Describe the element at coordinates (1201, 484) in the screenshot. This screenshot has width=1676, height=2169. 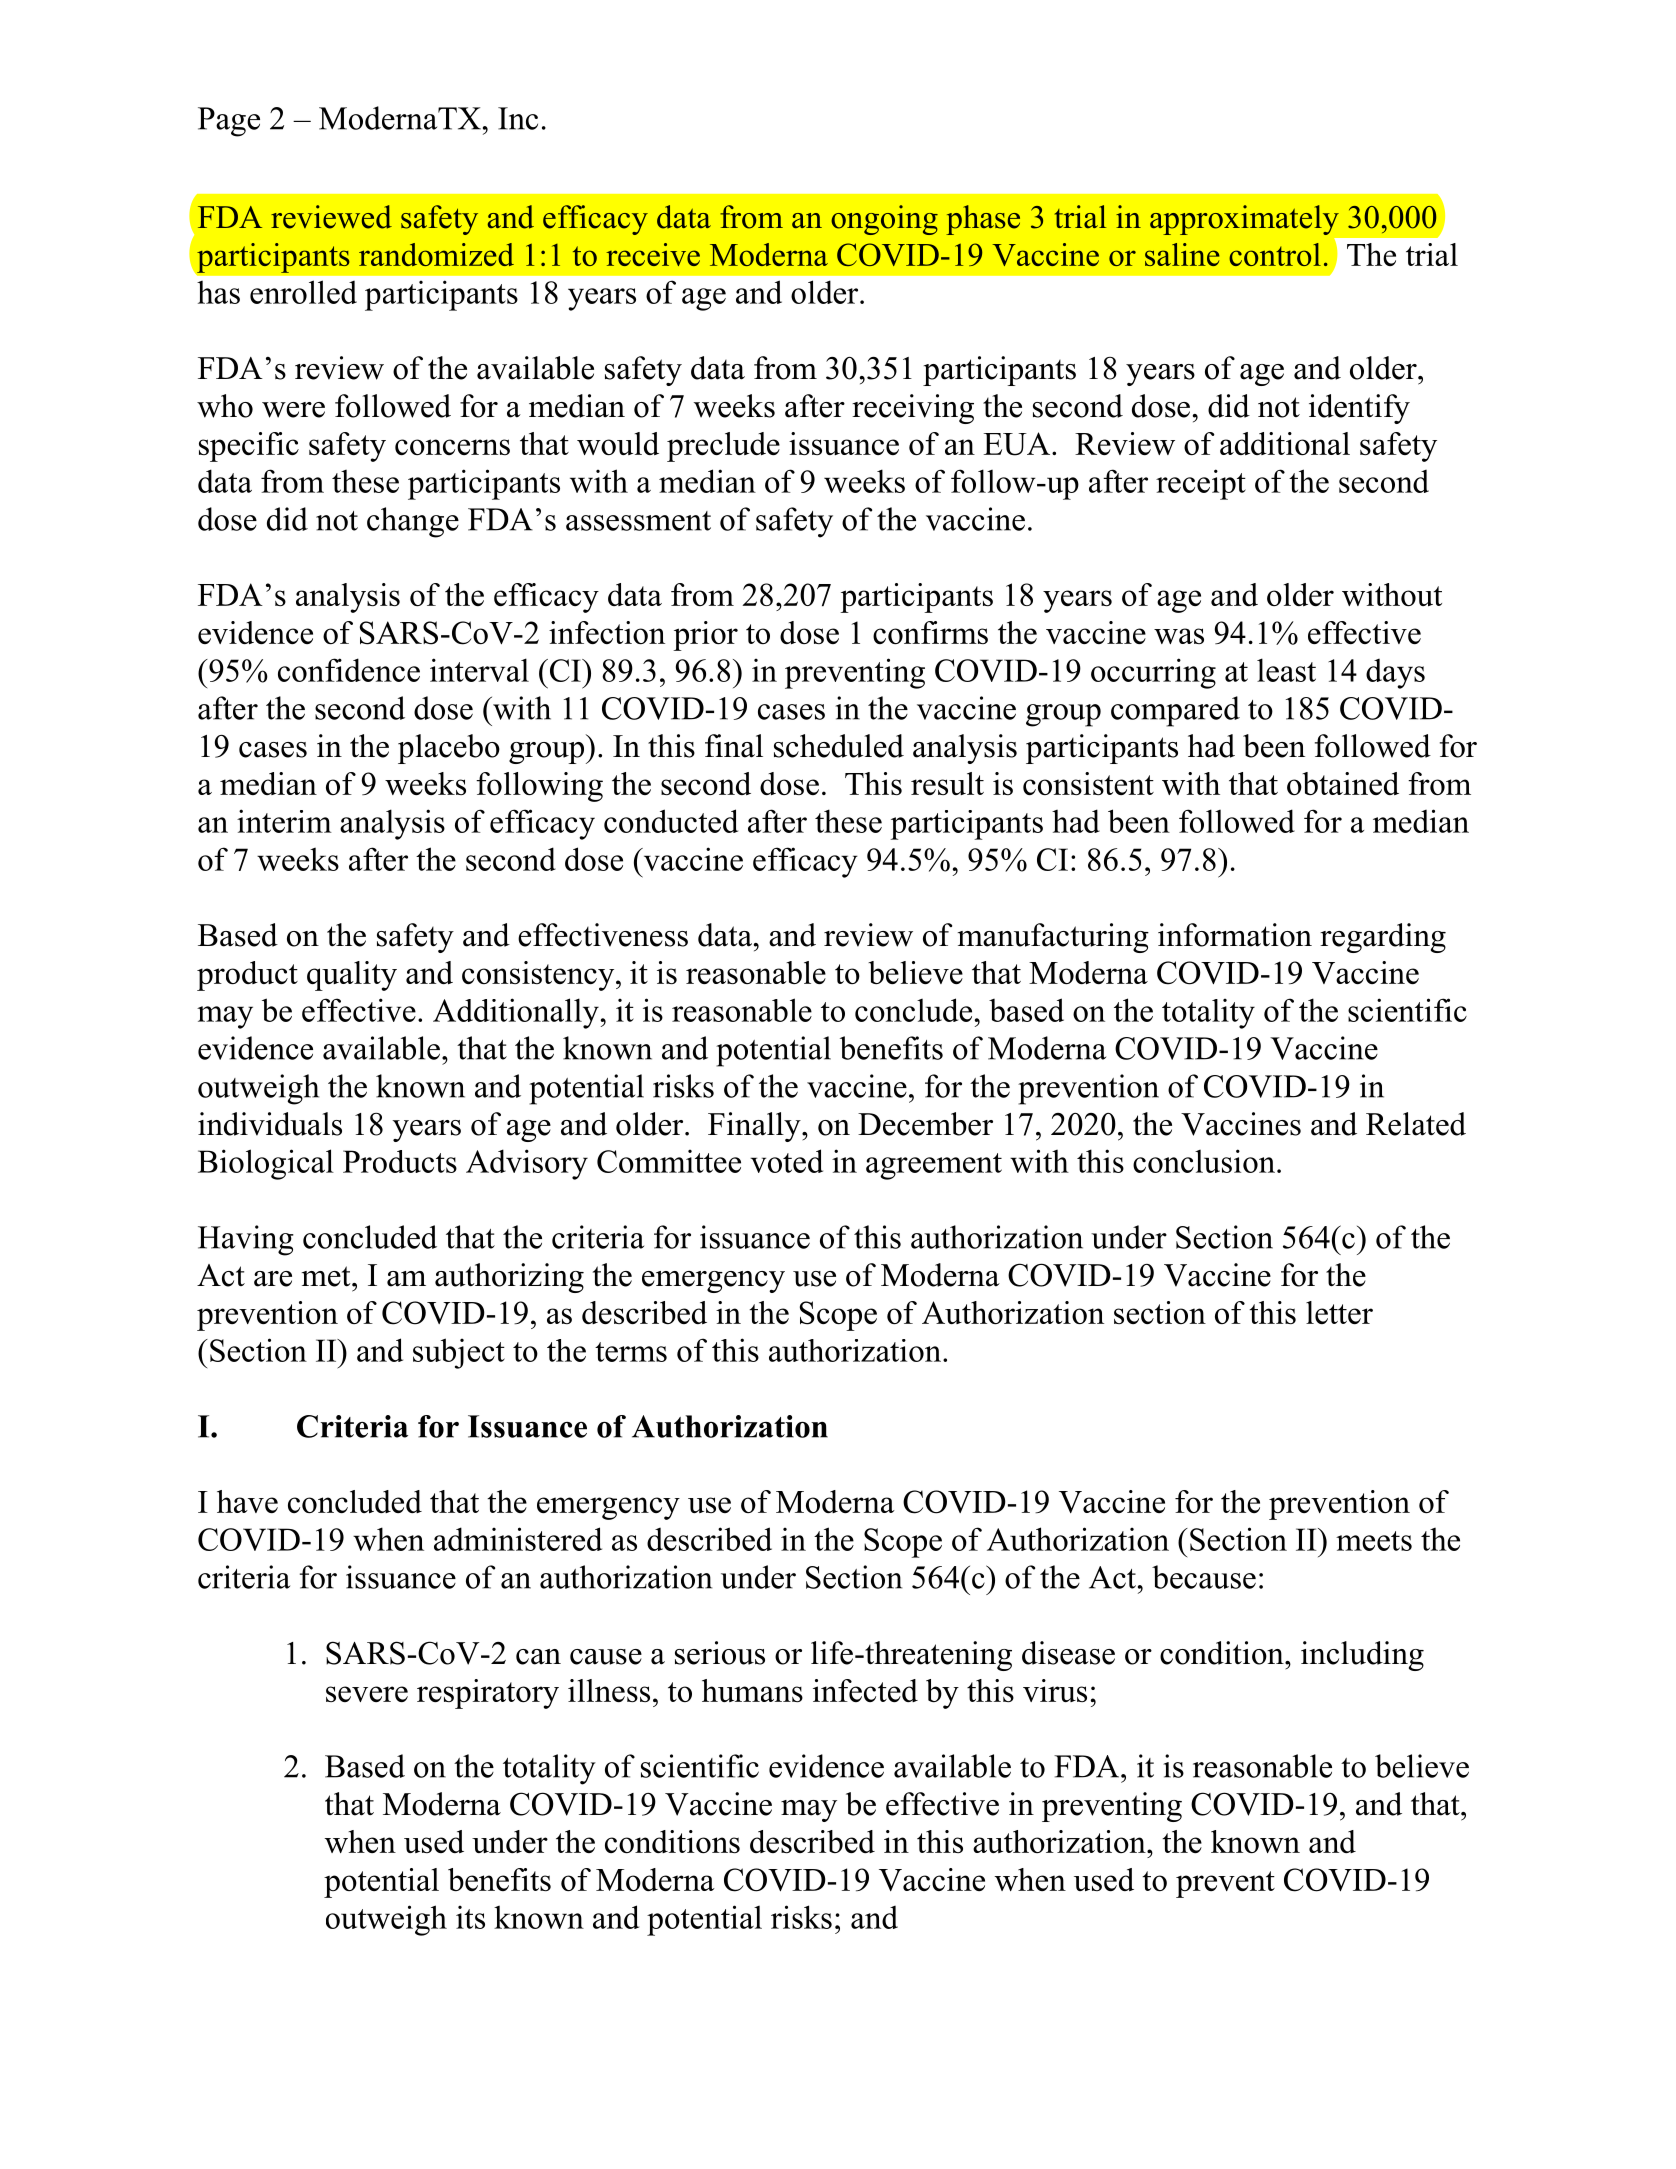
I see `receipt` at that location.
